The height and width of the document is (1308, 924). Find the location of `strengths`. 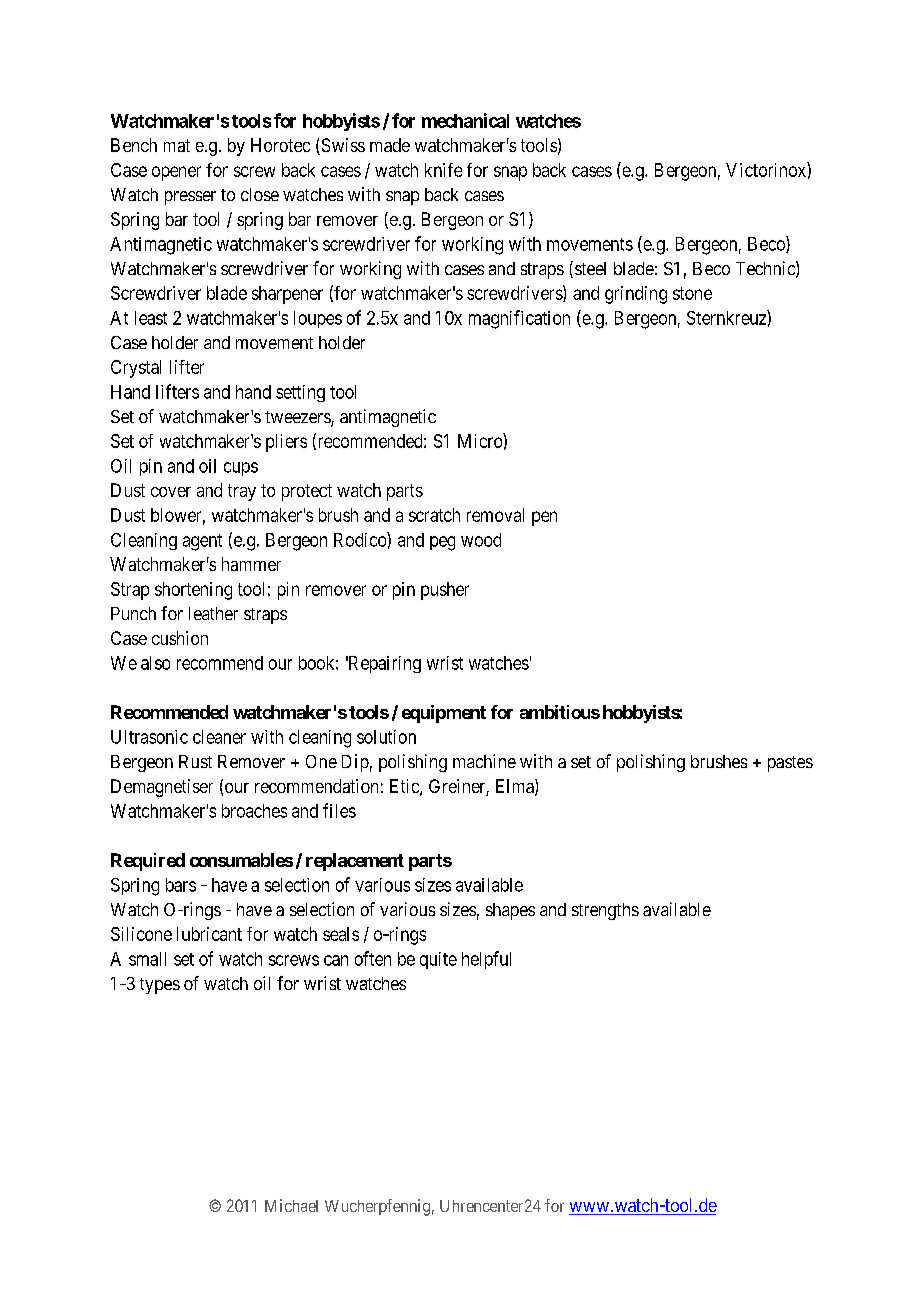

strengths is located at coordinates (605, 911).
